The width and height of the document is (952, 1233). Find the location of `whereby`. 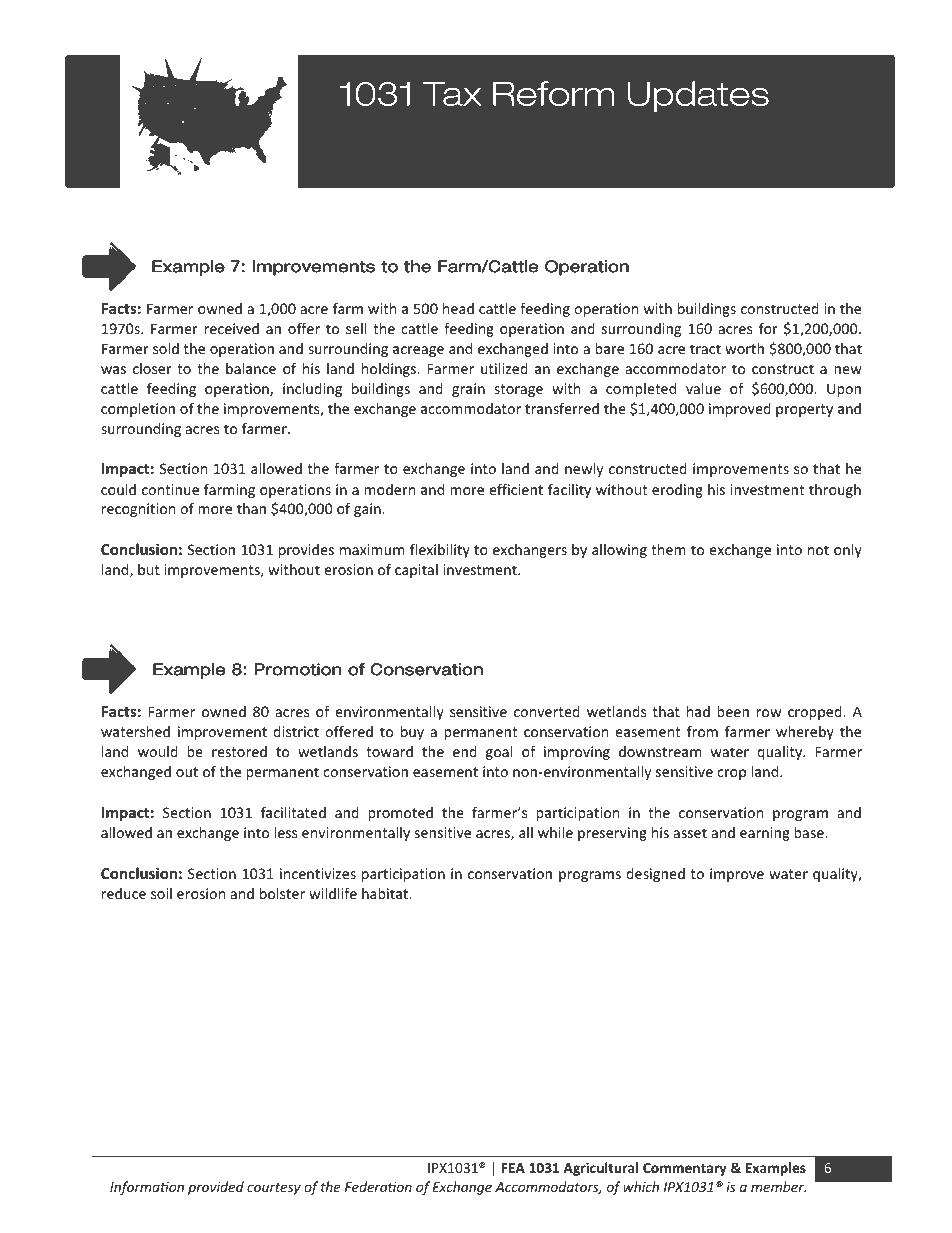

whereby is located at coordinates (805, 733).
